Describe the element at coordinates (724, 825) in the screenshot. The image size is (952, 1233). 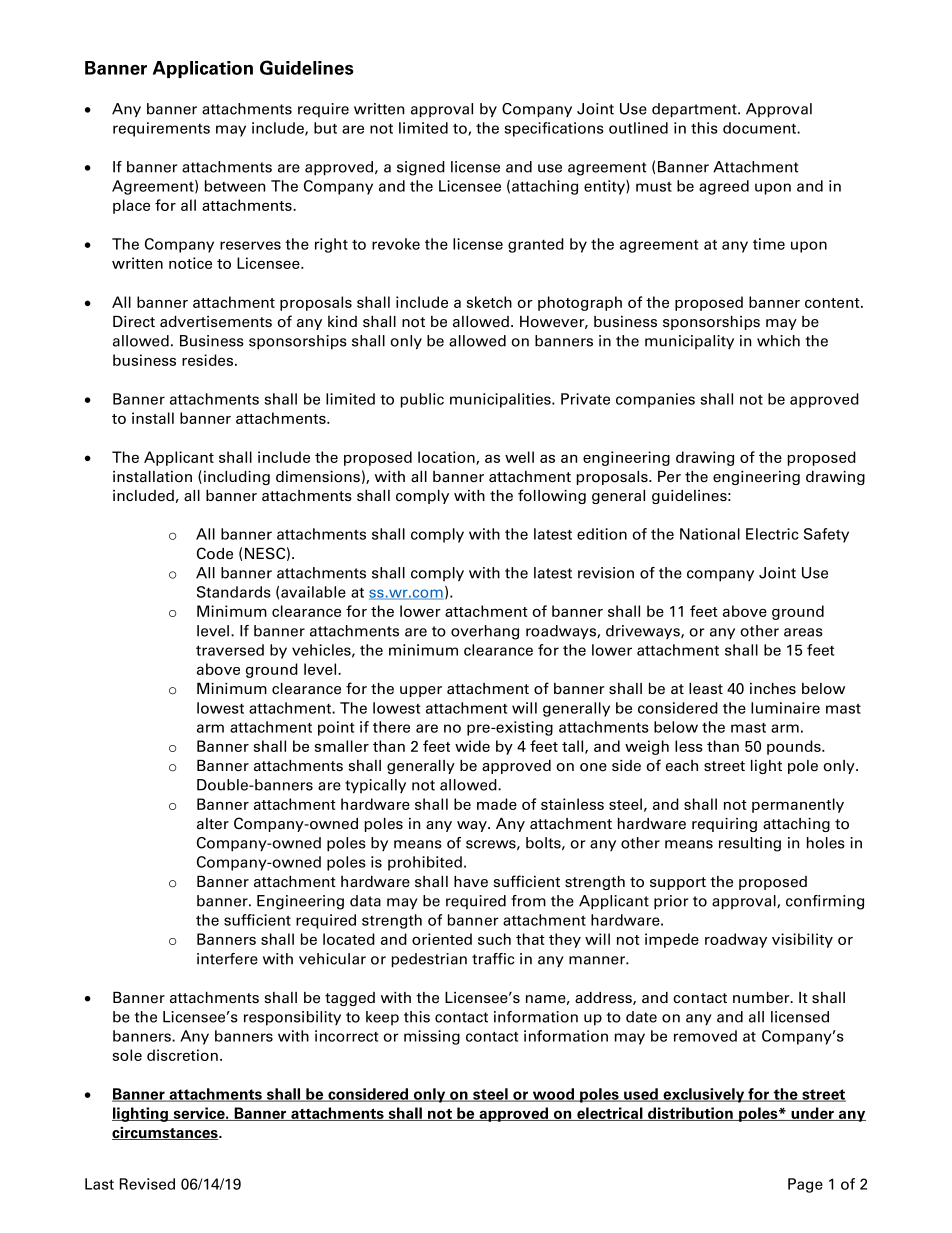
I see `requiring` at that location.
